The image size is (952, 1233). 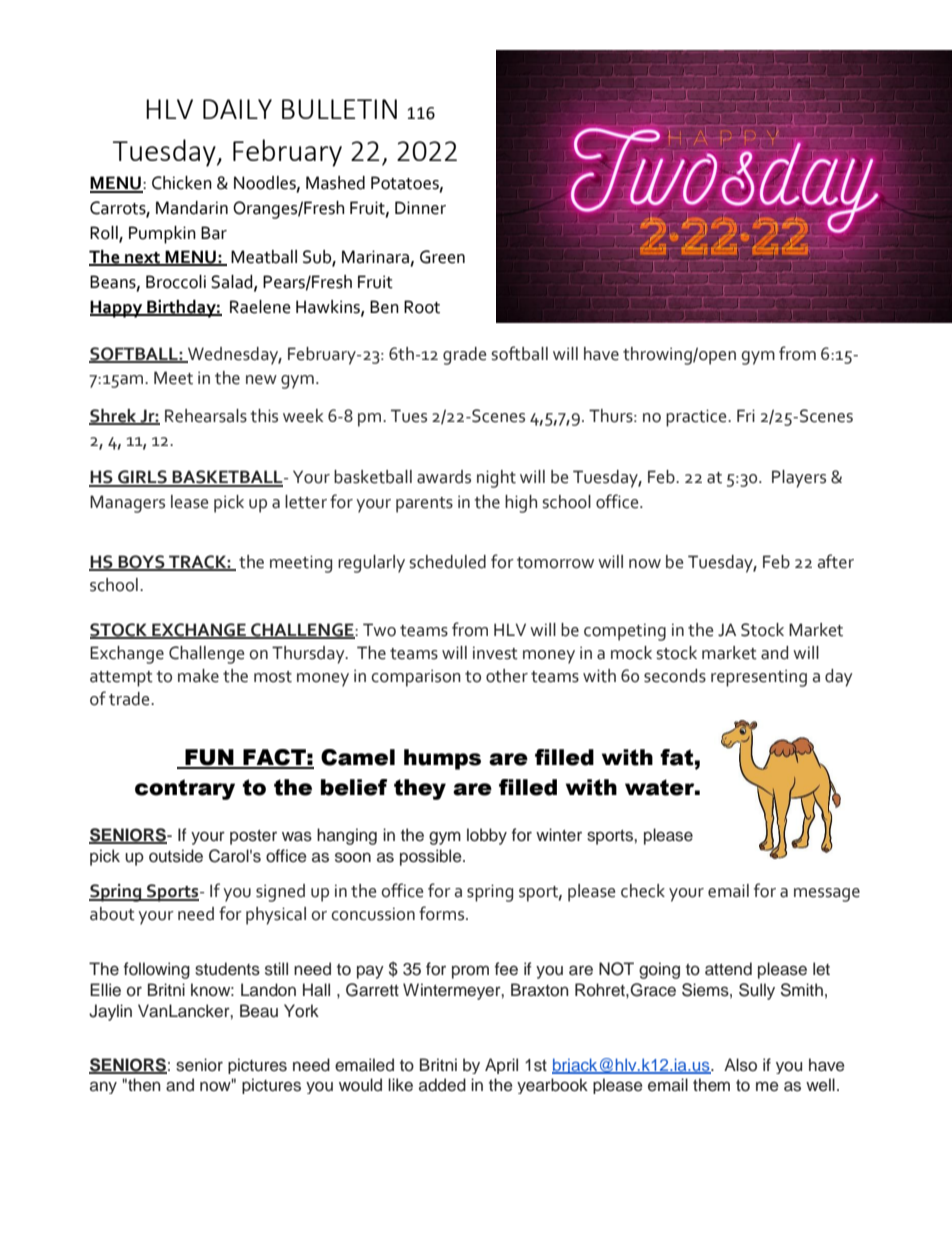 What do you see at coordinates (444, 477) in the screenshot?
I see `awards` at bounding box center [444, 477].
